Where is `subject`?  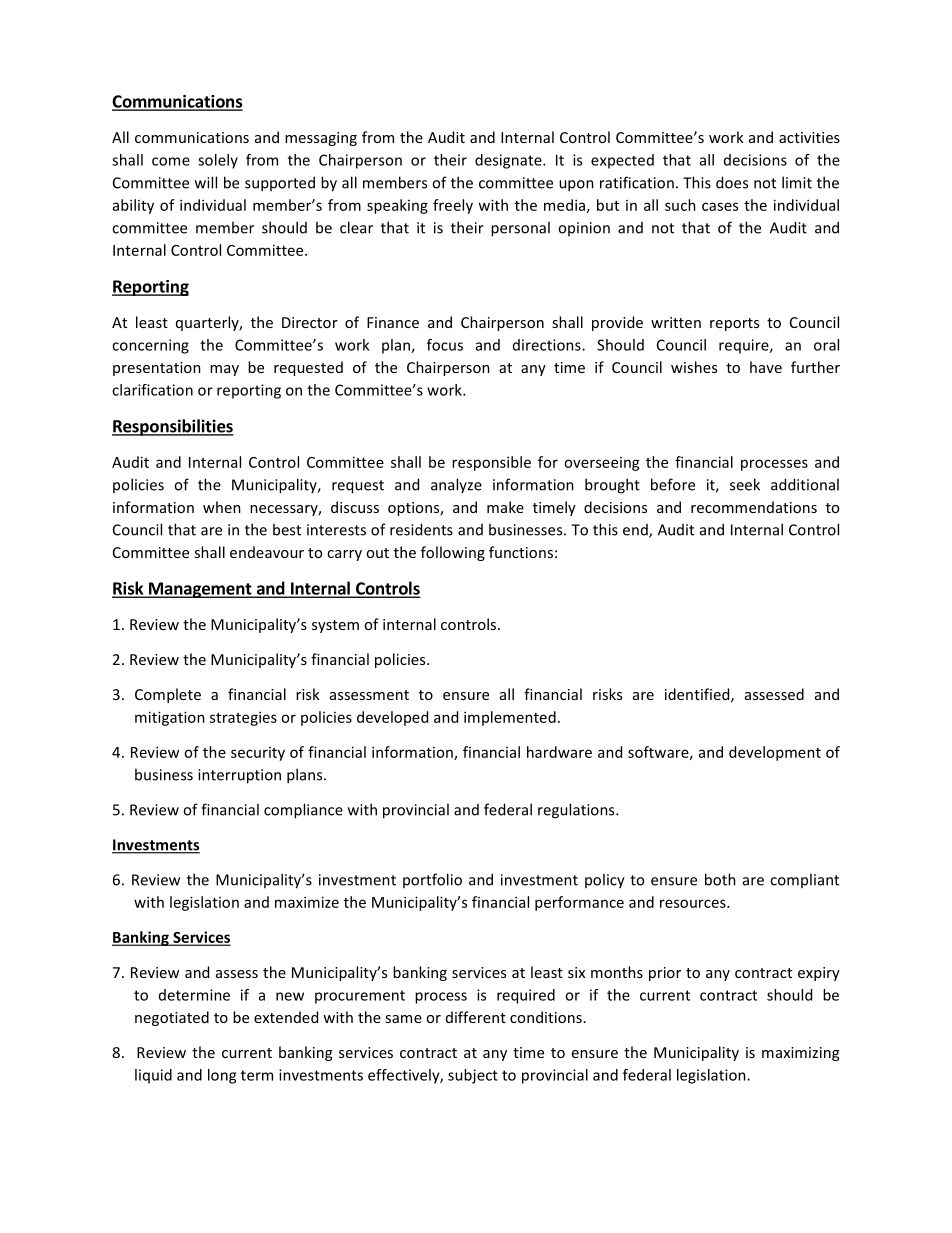
subject is located at coordinates (473, 1076).
